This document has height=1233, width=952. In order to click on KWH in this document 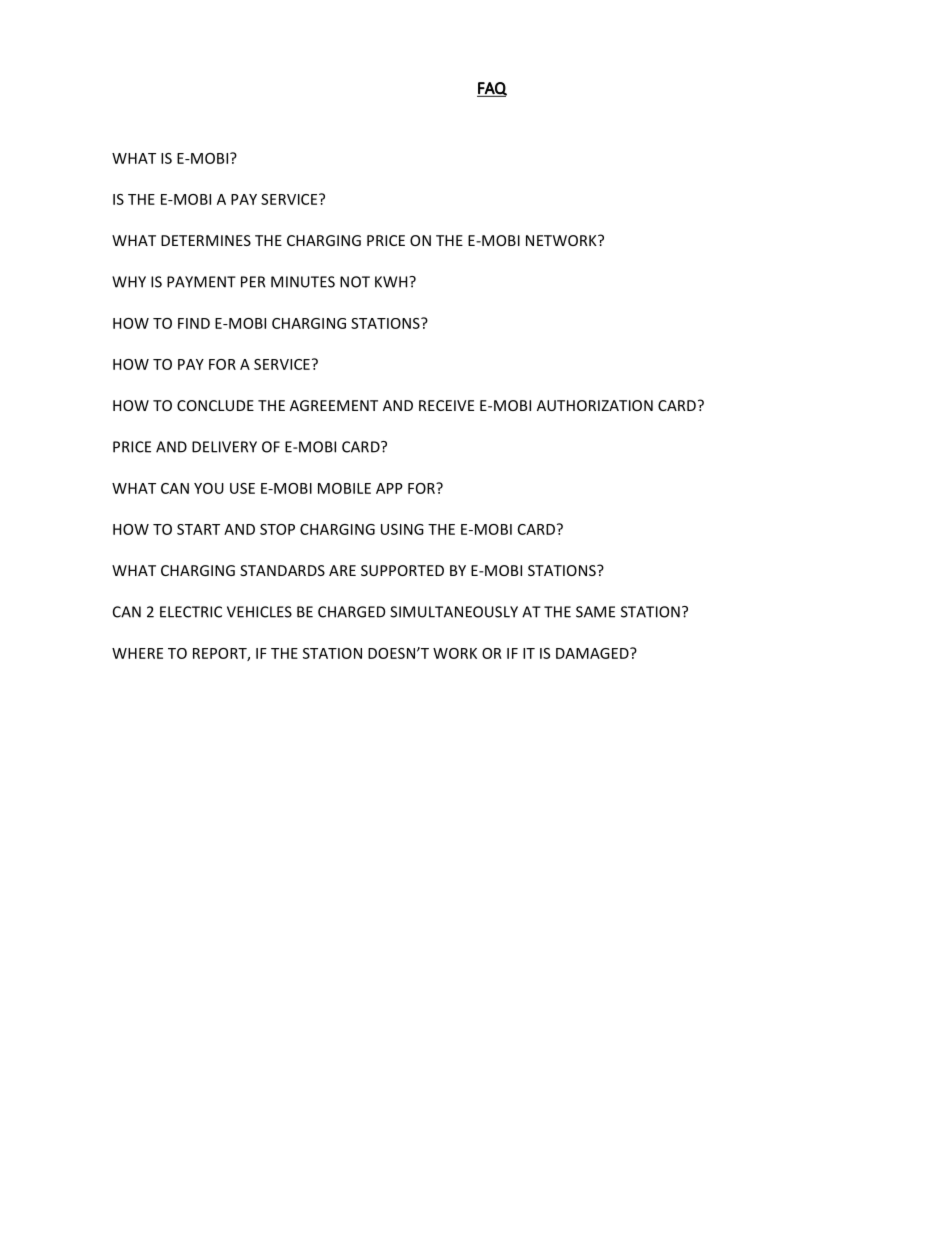, I will do `click(392, 282)`.
